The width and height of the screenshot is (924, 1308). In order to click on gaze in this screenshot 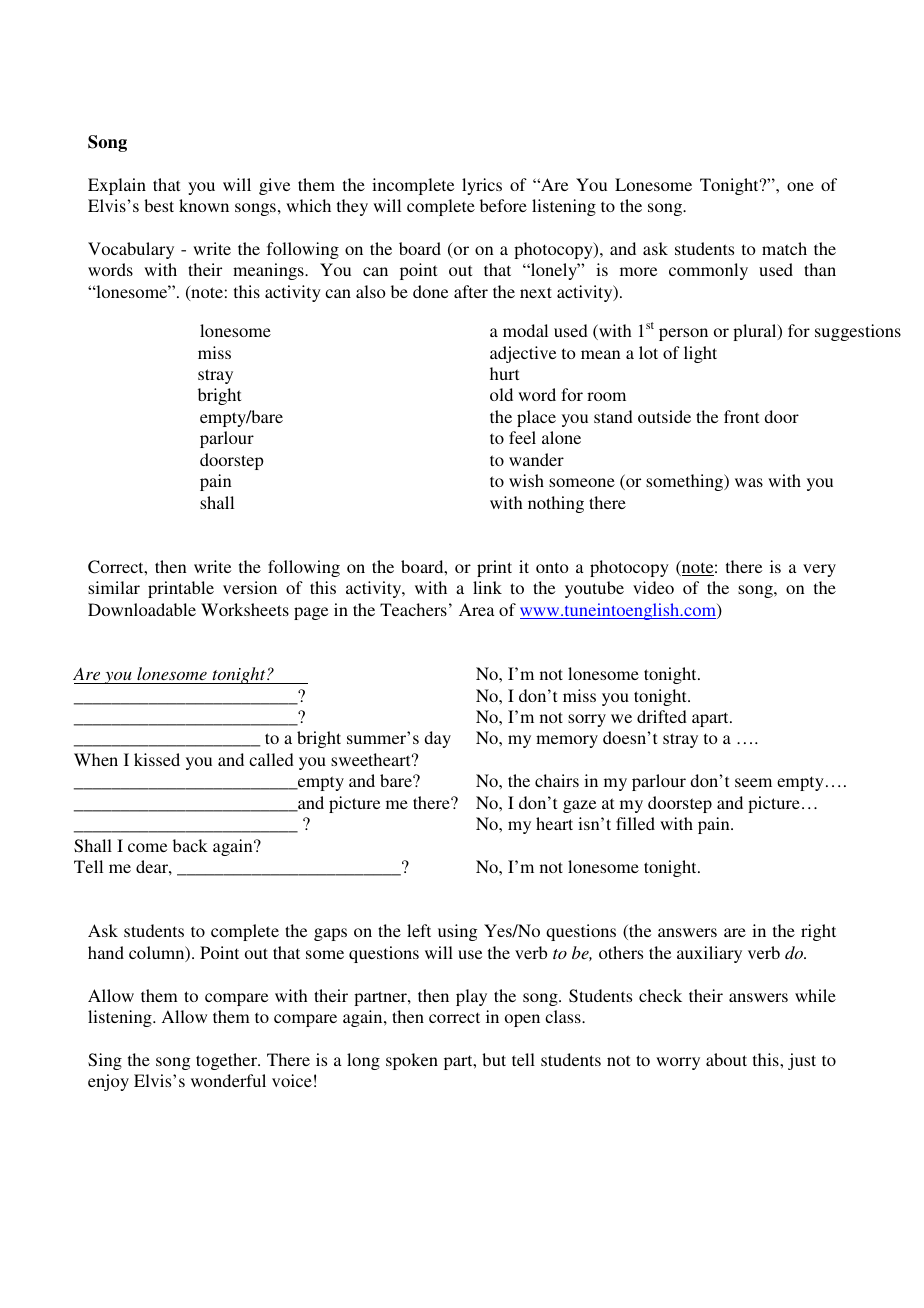, I will do `click(579, 806)`.
